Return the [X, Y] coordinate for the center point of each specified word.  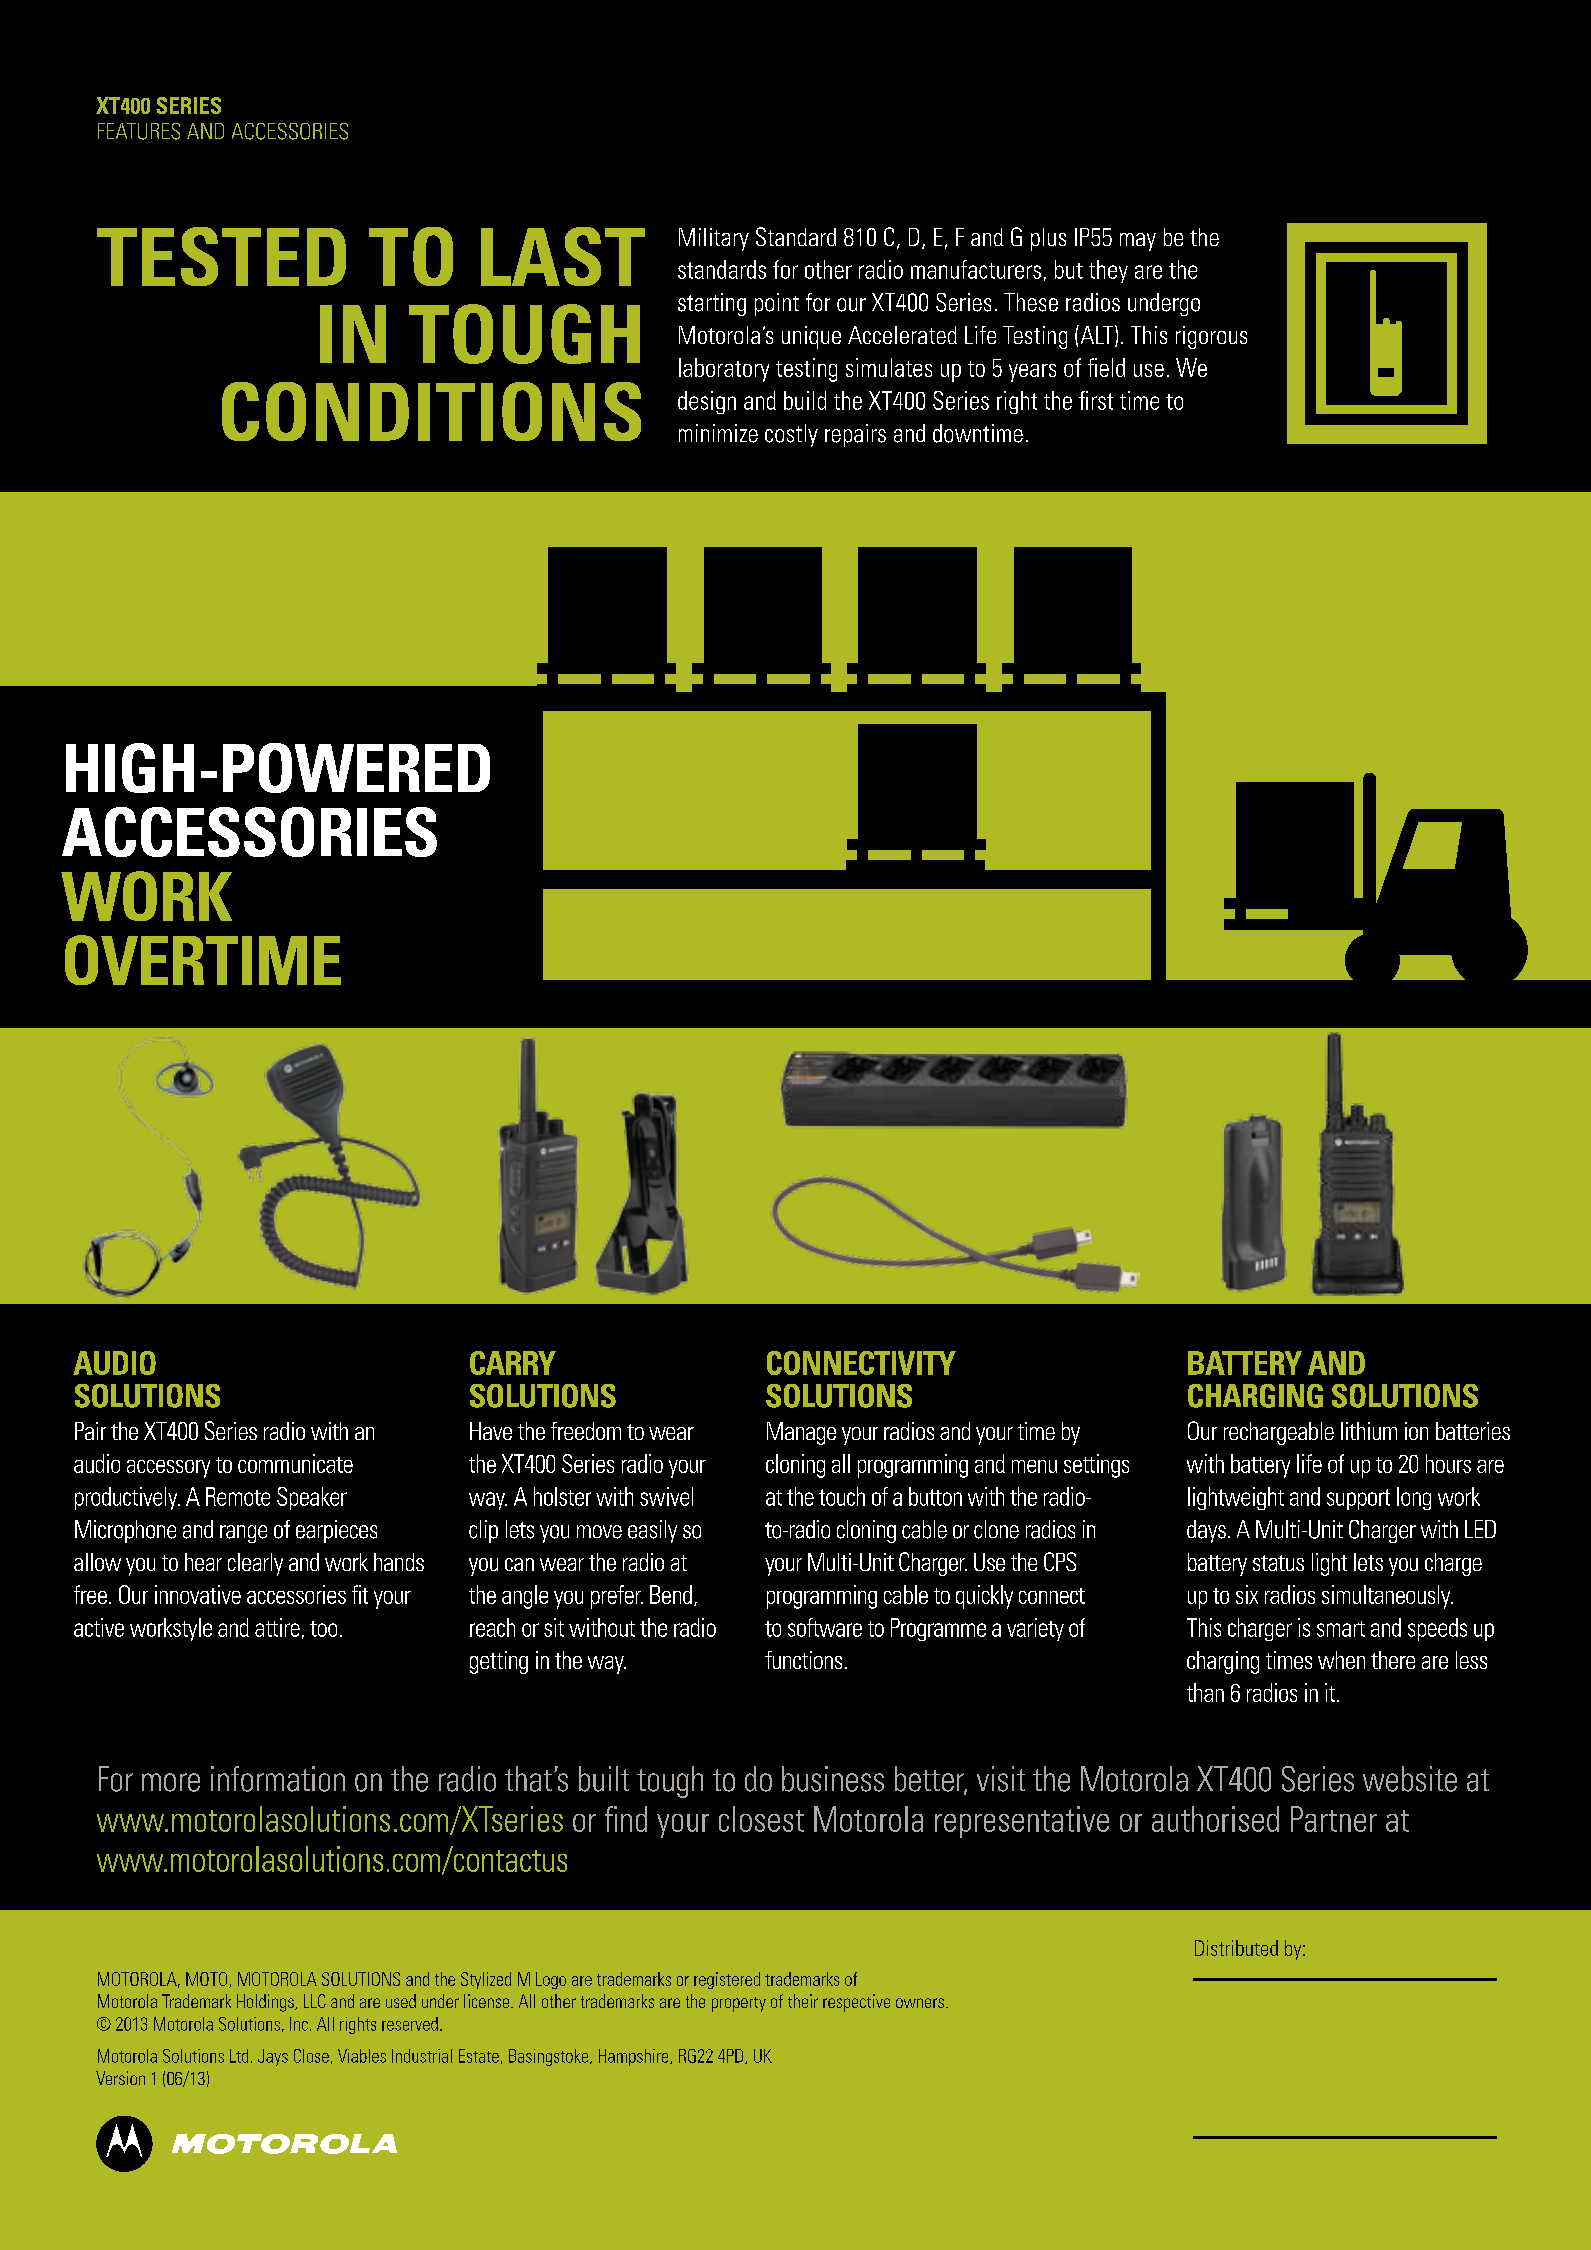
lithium [1369, 1431]
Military [714, 239]
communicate [295, 1463]
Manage [801, 1433]
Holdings [266, 2003]
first [1096, 400]
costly [791, 435]
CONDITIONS [431, 411]
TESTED [221, 256]
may [1138, 242]
